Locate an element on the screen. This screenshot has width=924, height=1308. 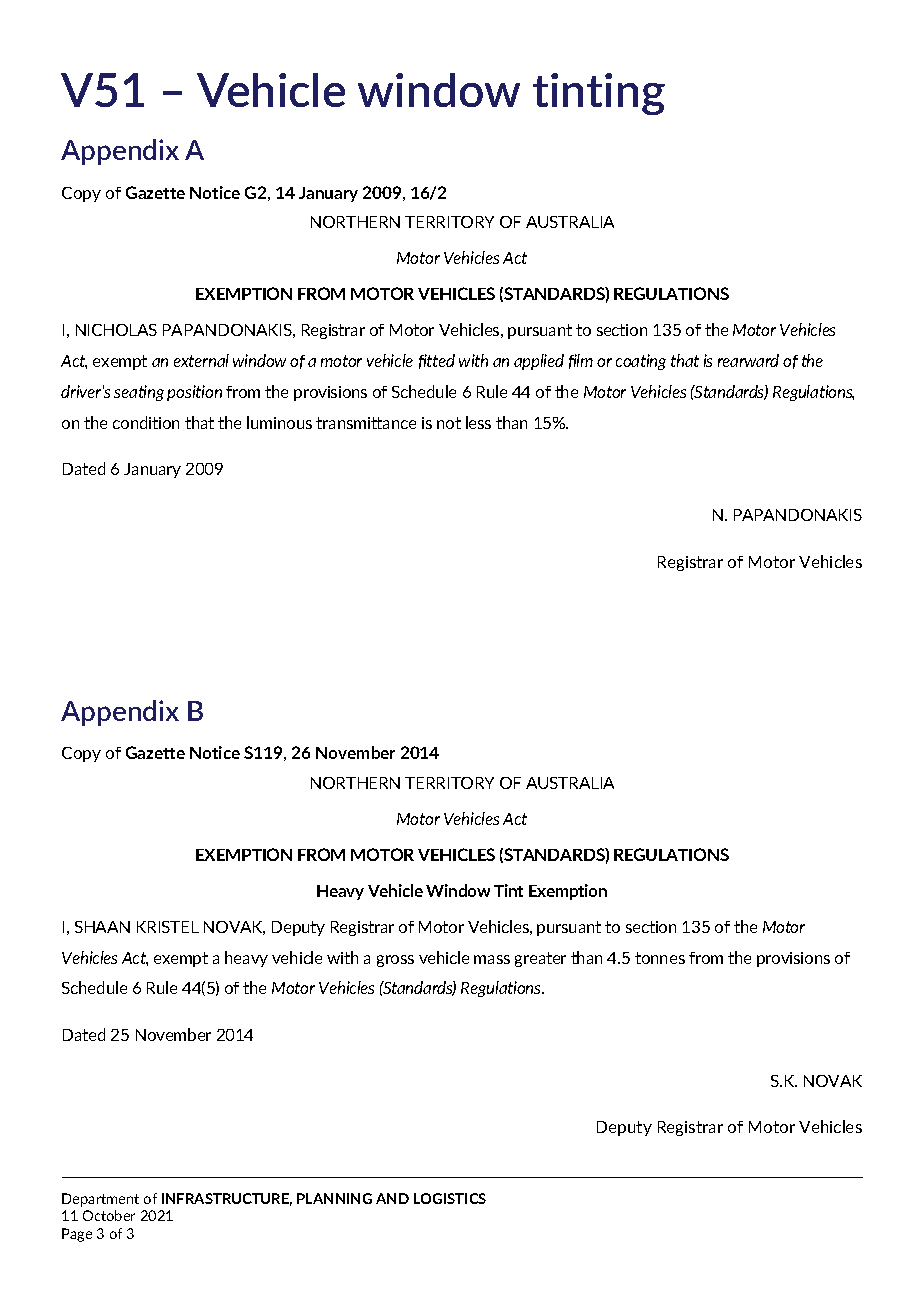
fitted is located at coordinates (437, 361).
